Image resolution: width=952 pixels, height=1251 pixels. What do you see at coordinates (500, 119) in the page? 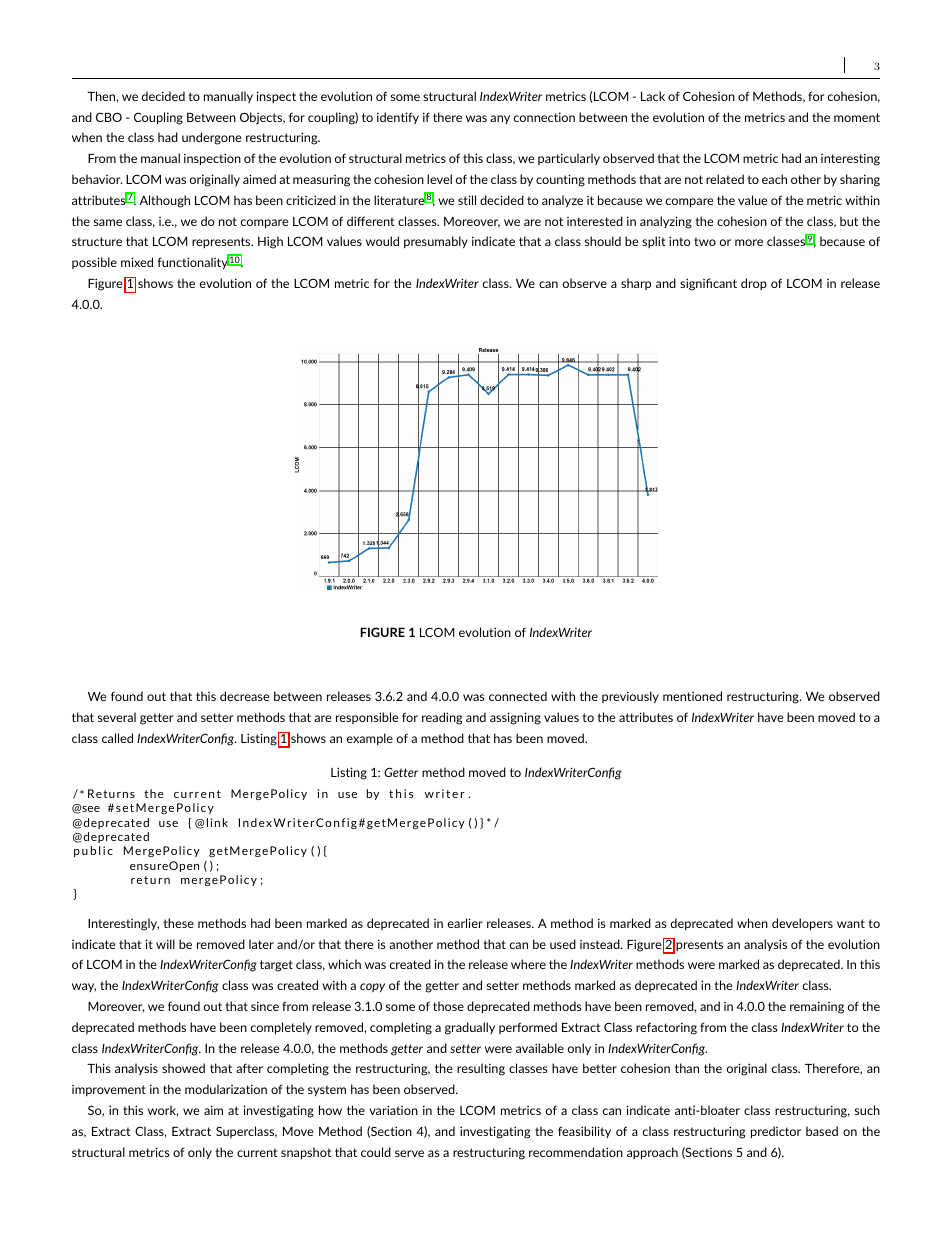
I see `any` at bounding box center [500, 119].
